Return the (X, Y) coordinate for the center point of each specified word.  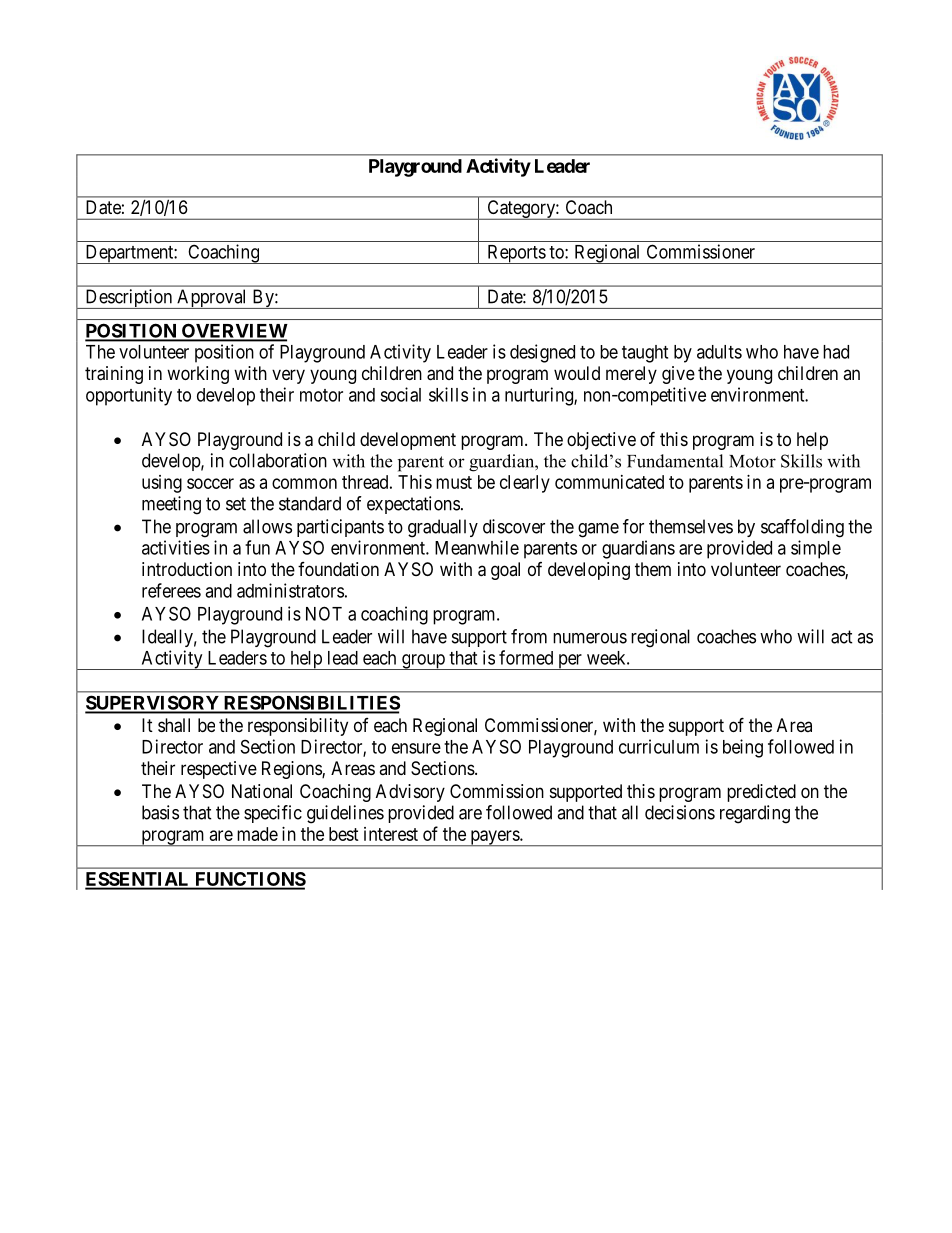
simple (816, 549)
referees (171, 590)
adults (719, 352)
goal (505, 571)
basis (160, 812)
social (400, 394)
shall (174, 725)
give (678, 375)
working (198, 375)
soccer (210, 483)
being (743, 748)
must (454, 482)
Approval (212, 299)
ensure (416, 748)
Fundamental (675, 461)
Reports (516, 254)
